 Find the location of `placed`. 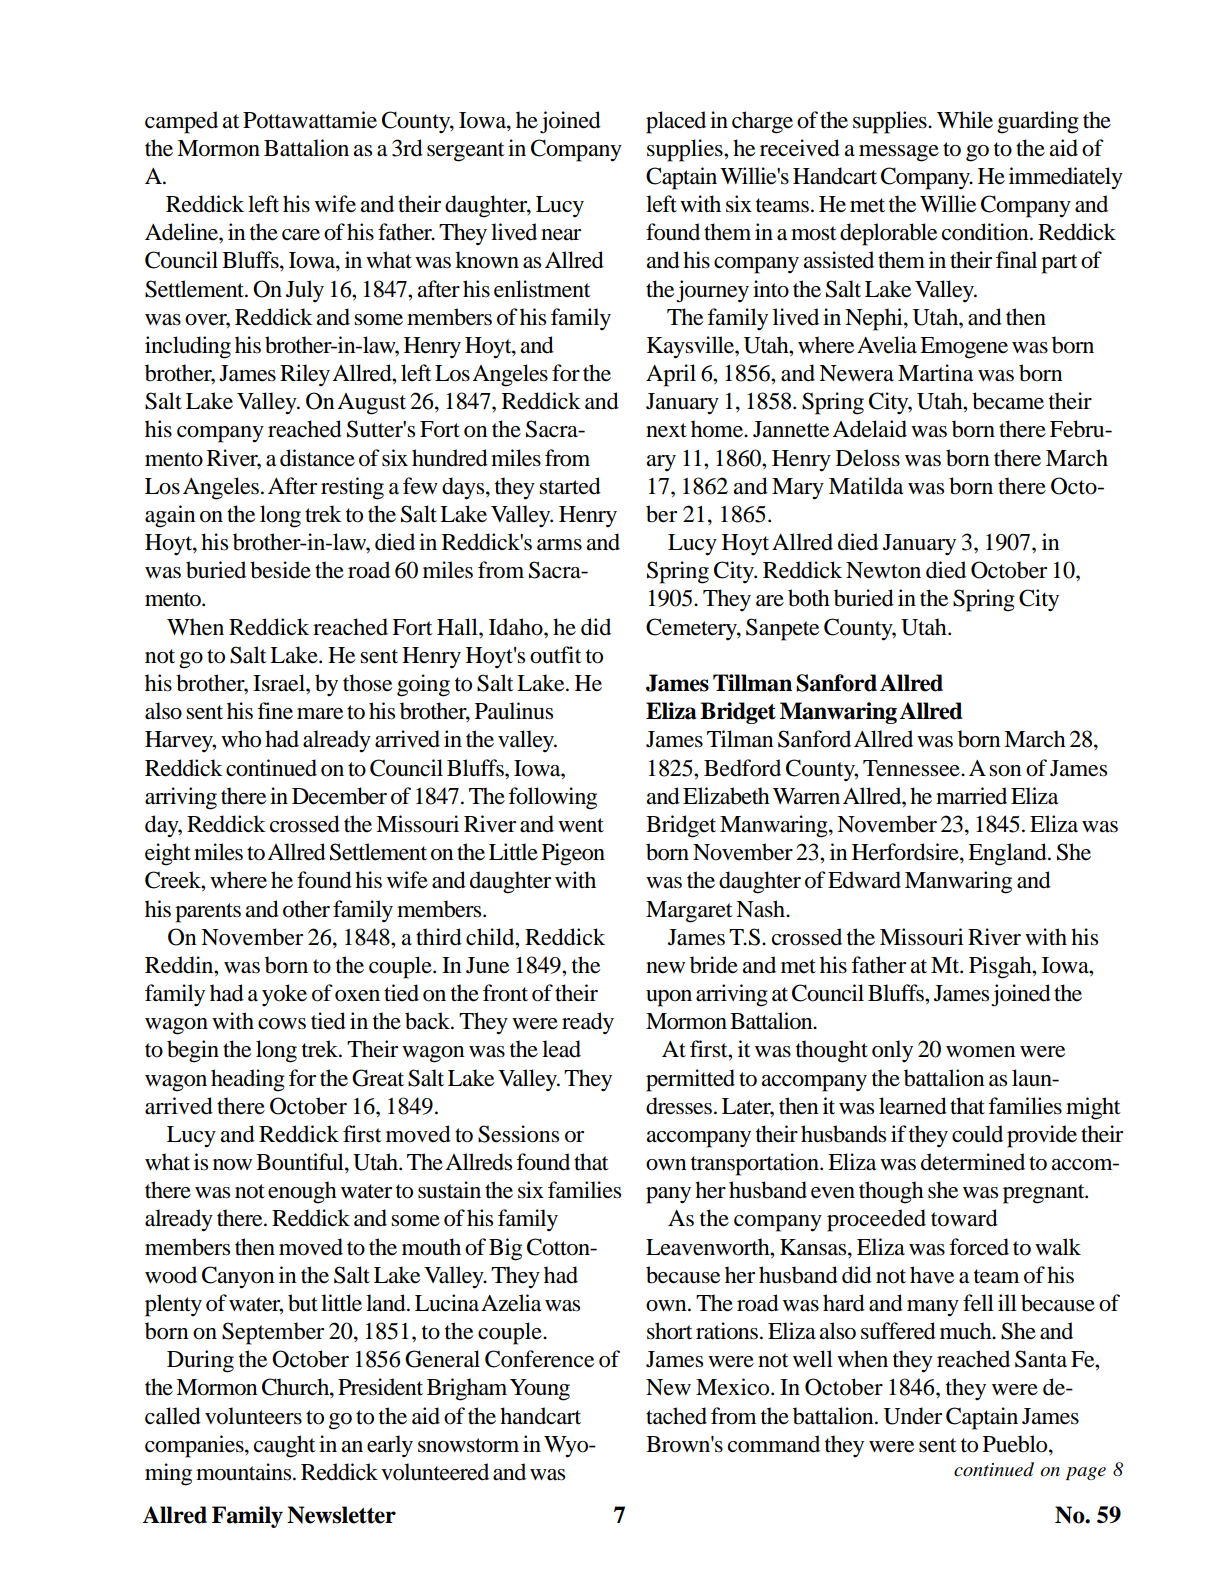

placed is located at coordinates (676, 122).
